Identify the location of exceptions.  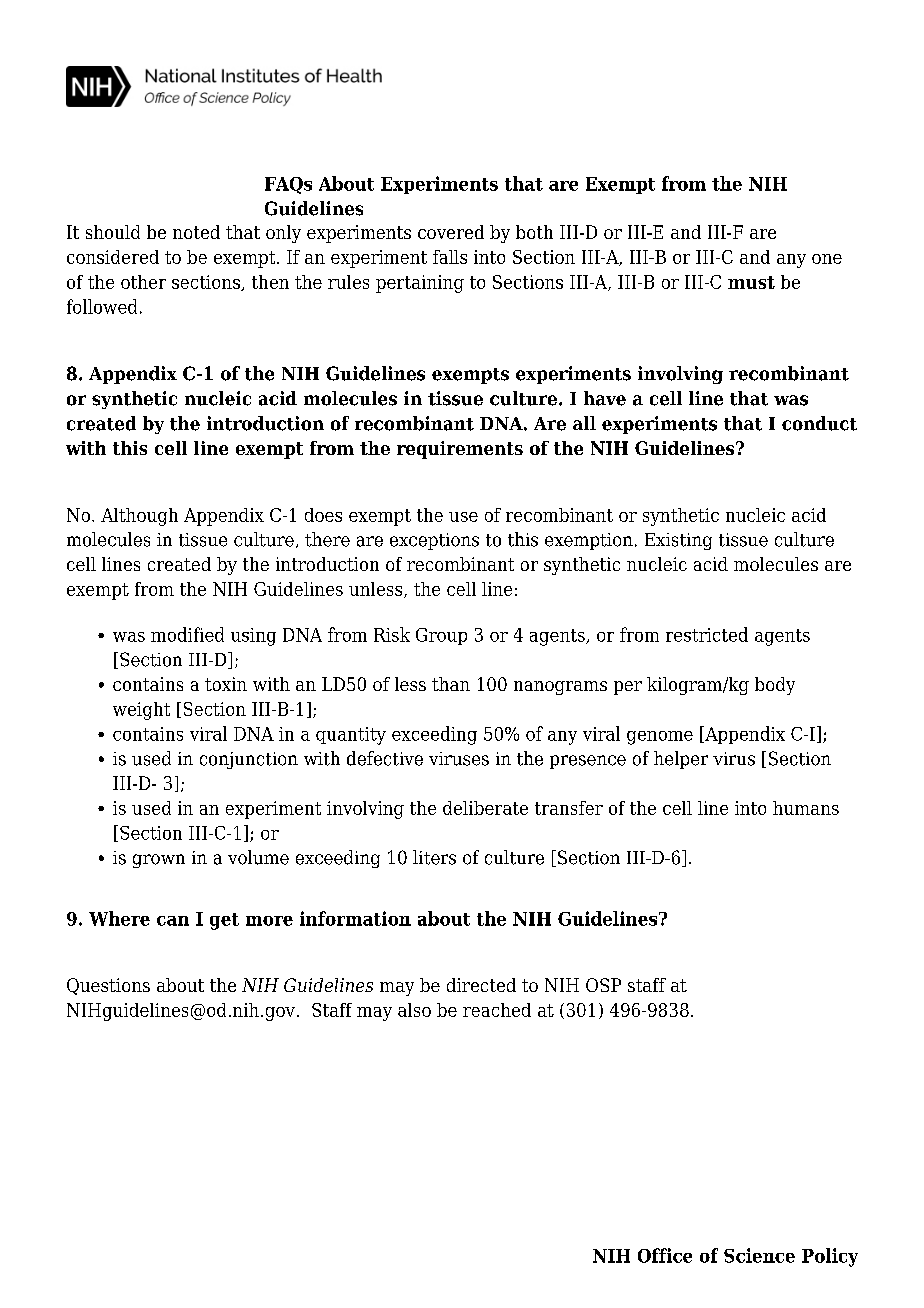
(434, 541).
